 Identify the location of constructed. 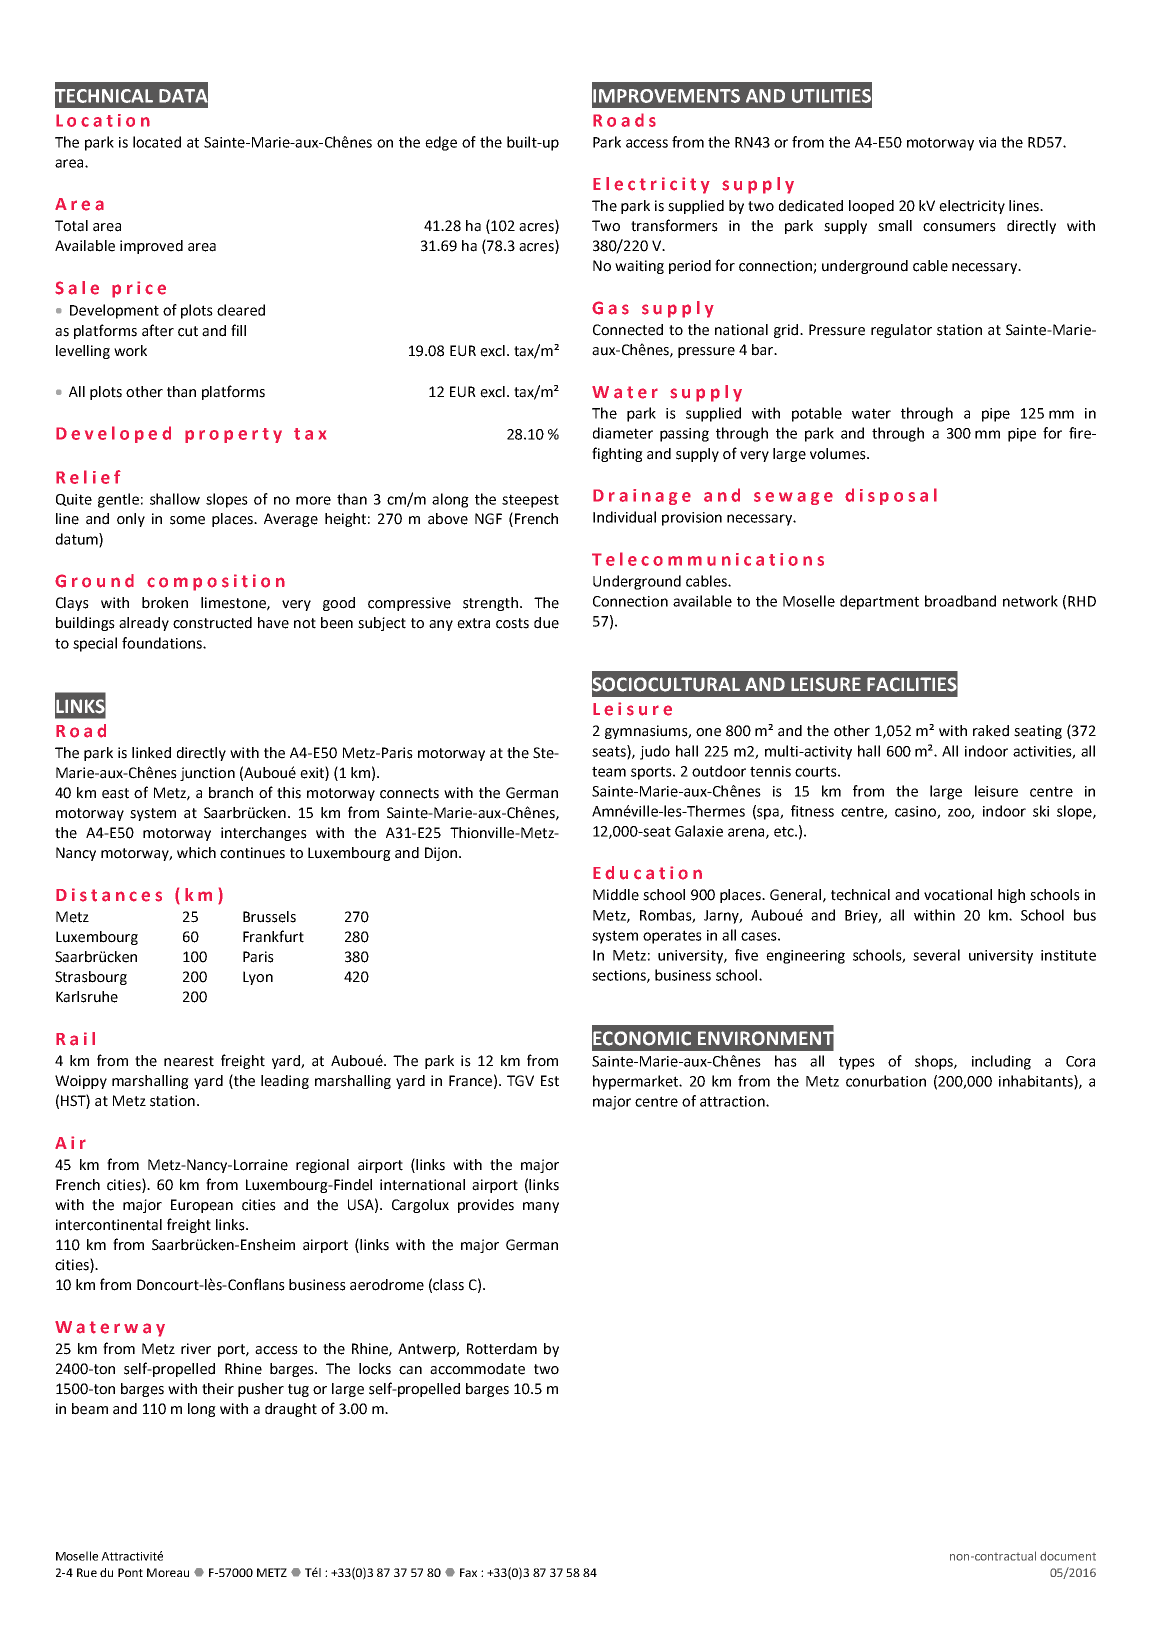
(212, 623).
